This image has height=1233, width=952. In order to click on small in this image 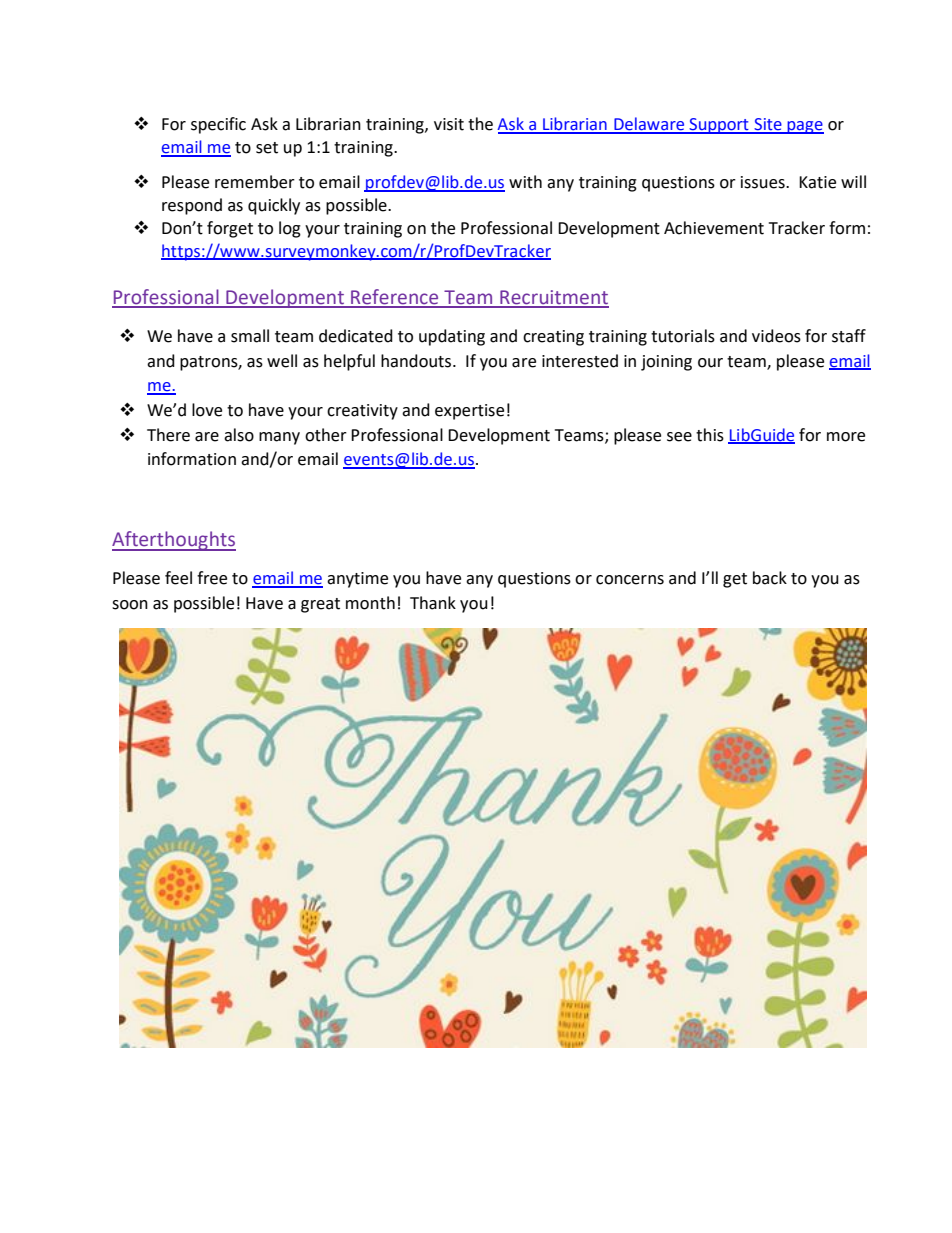, I will do `click(250, 336)`.
